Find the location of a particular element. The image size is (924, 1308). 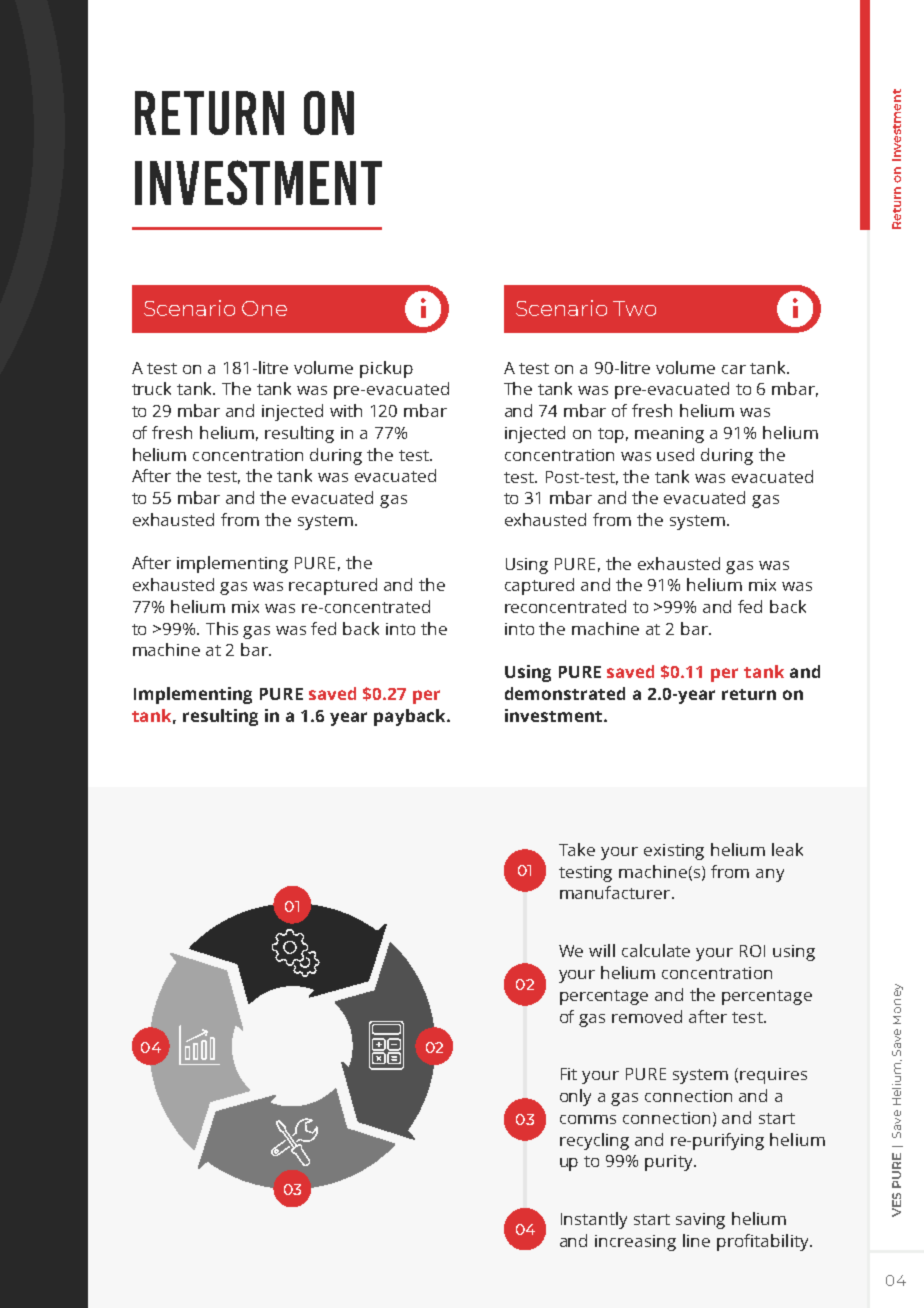

removed is located at coordinates (647, 1016).
